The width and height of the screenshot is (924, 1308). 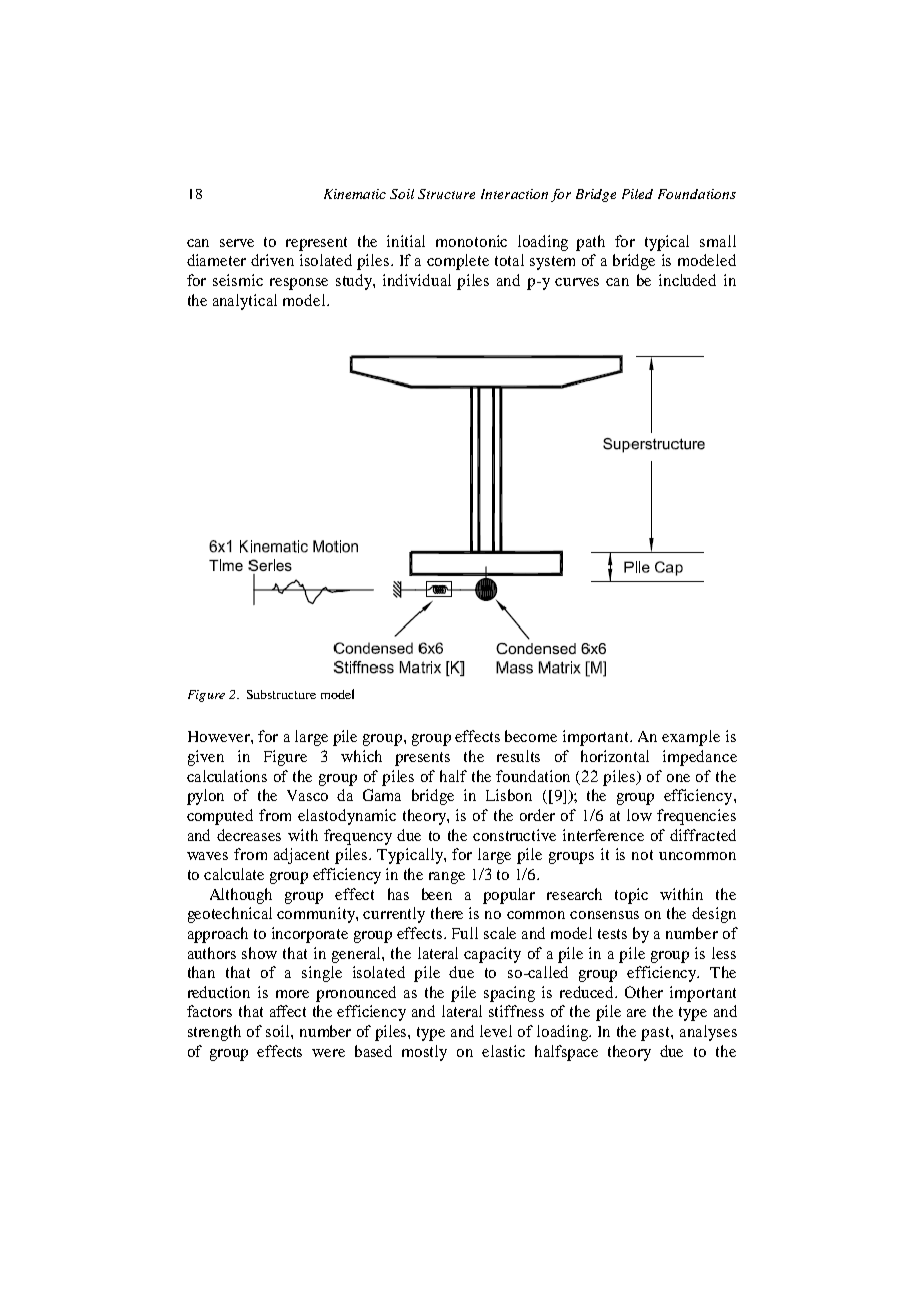 I want to click on individual, so click(x=417, y=280).
